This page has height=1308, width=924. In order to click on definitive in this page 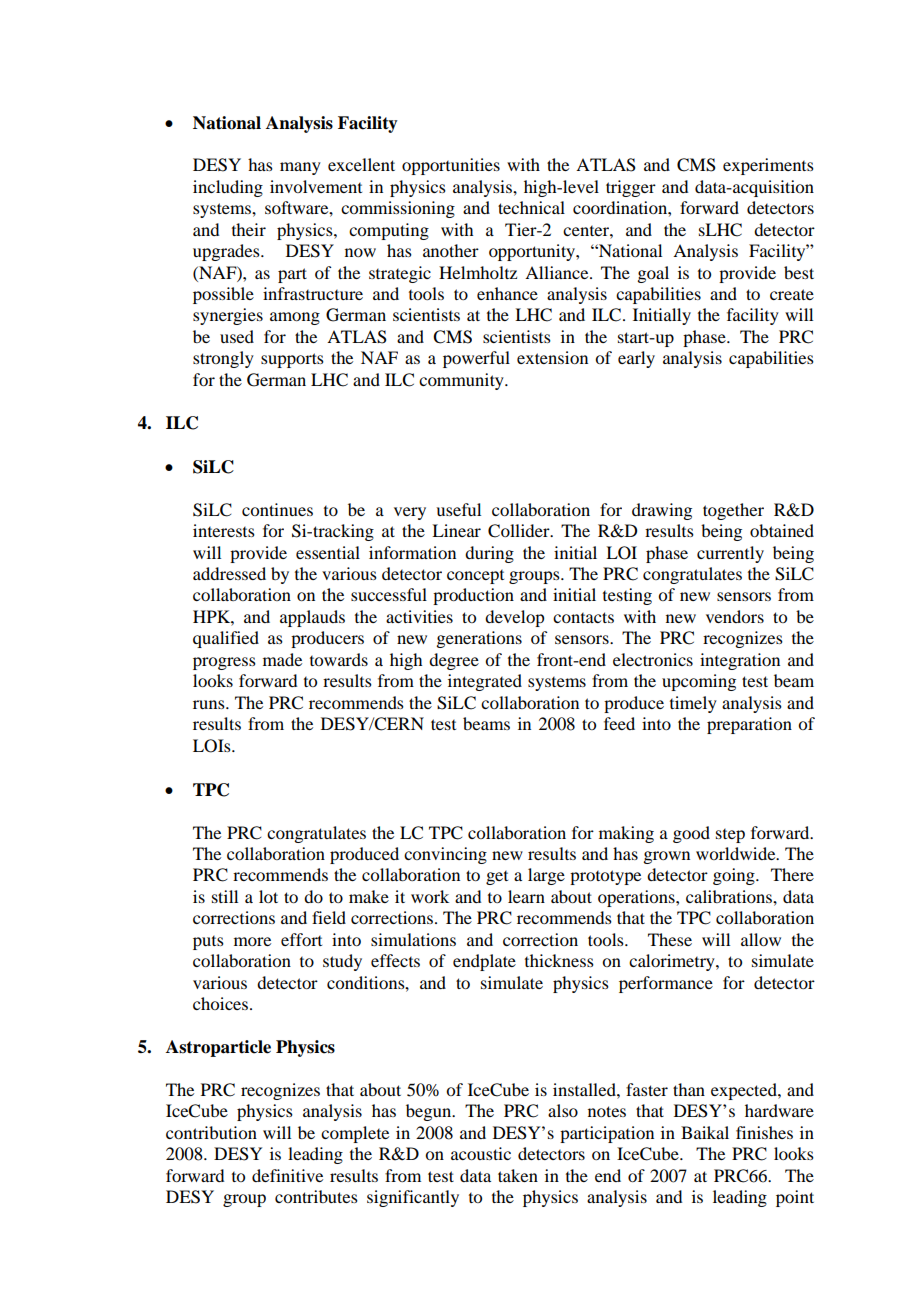, I will do `click(287, 1175)`.
